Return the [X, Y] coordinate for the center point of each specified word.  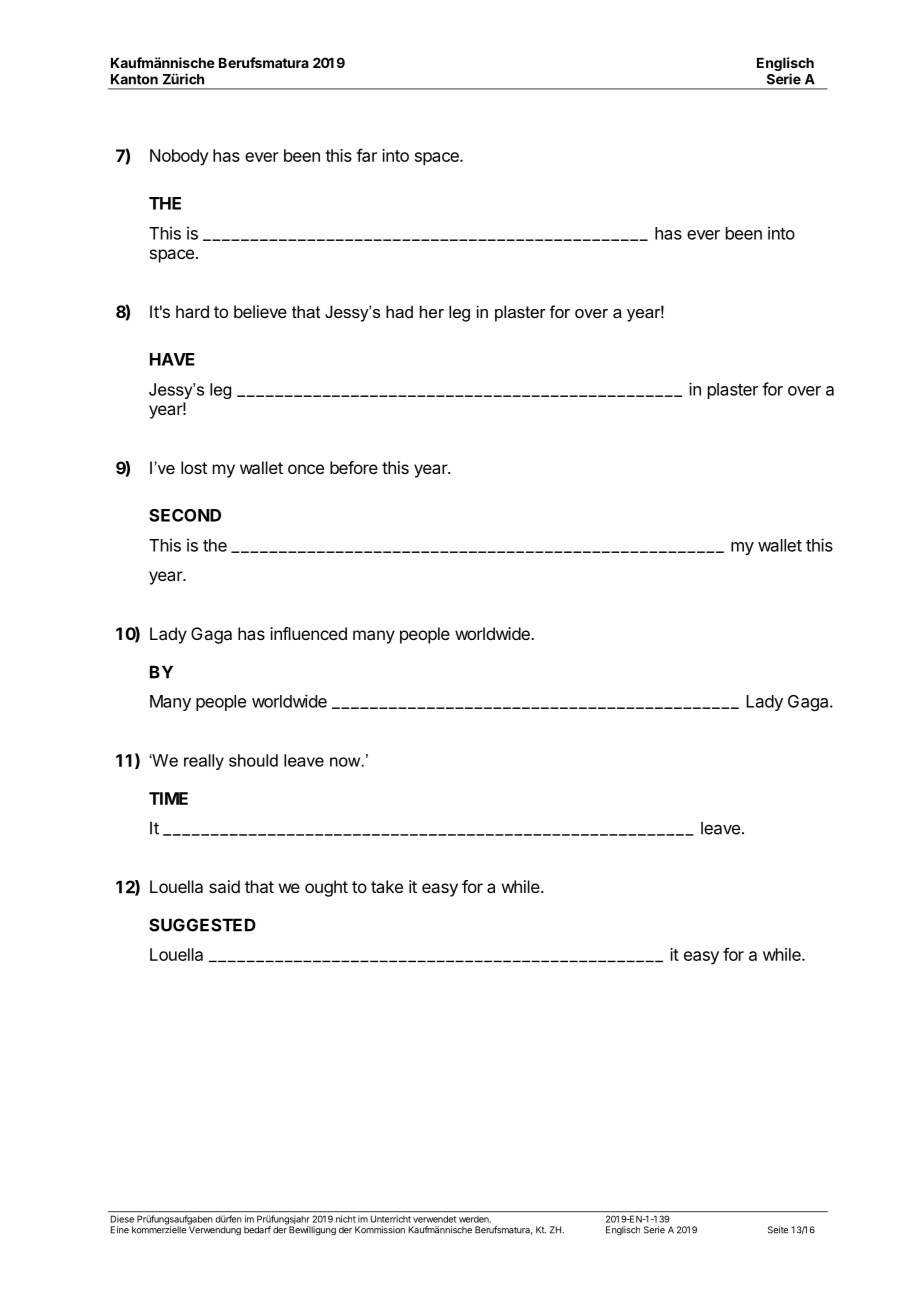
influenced [308, 633]
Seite [778, 1230]
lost [194, 467]
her [432, 311]
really [204, 762]
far [366, 155]
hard [192, 311]
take [387, 886]
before [354, 467]
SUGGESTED [202, 925]
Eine [120, 1230]
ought [326, 888]
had [399, 311]
